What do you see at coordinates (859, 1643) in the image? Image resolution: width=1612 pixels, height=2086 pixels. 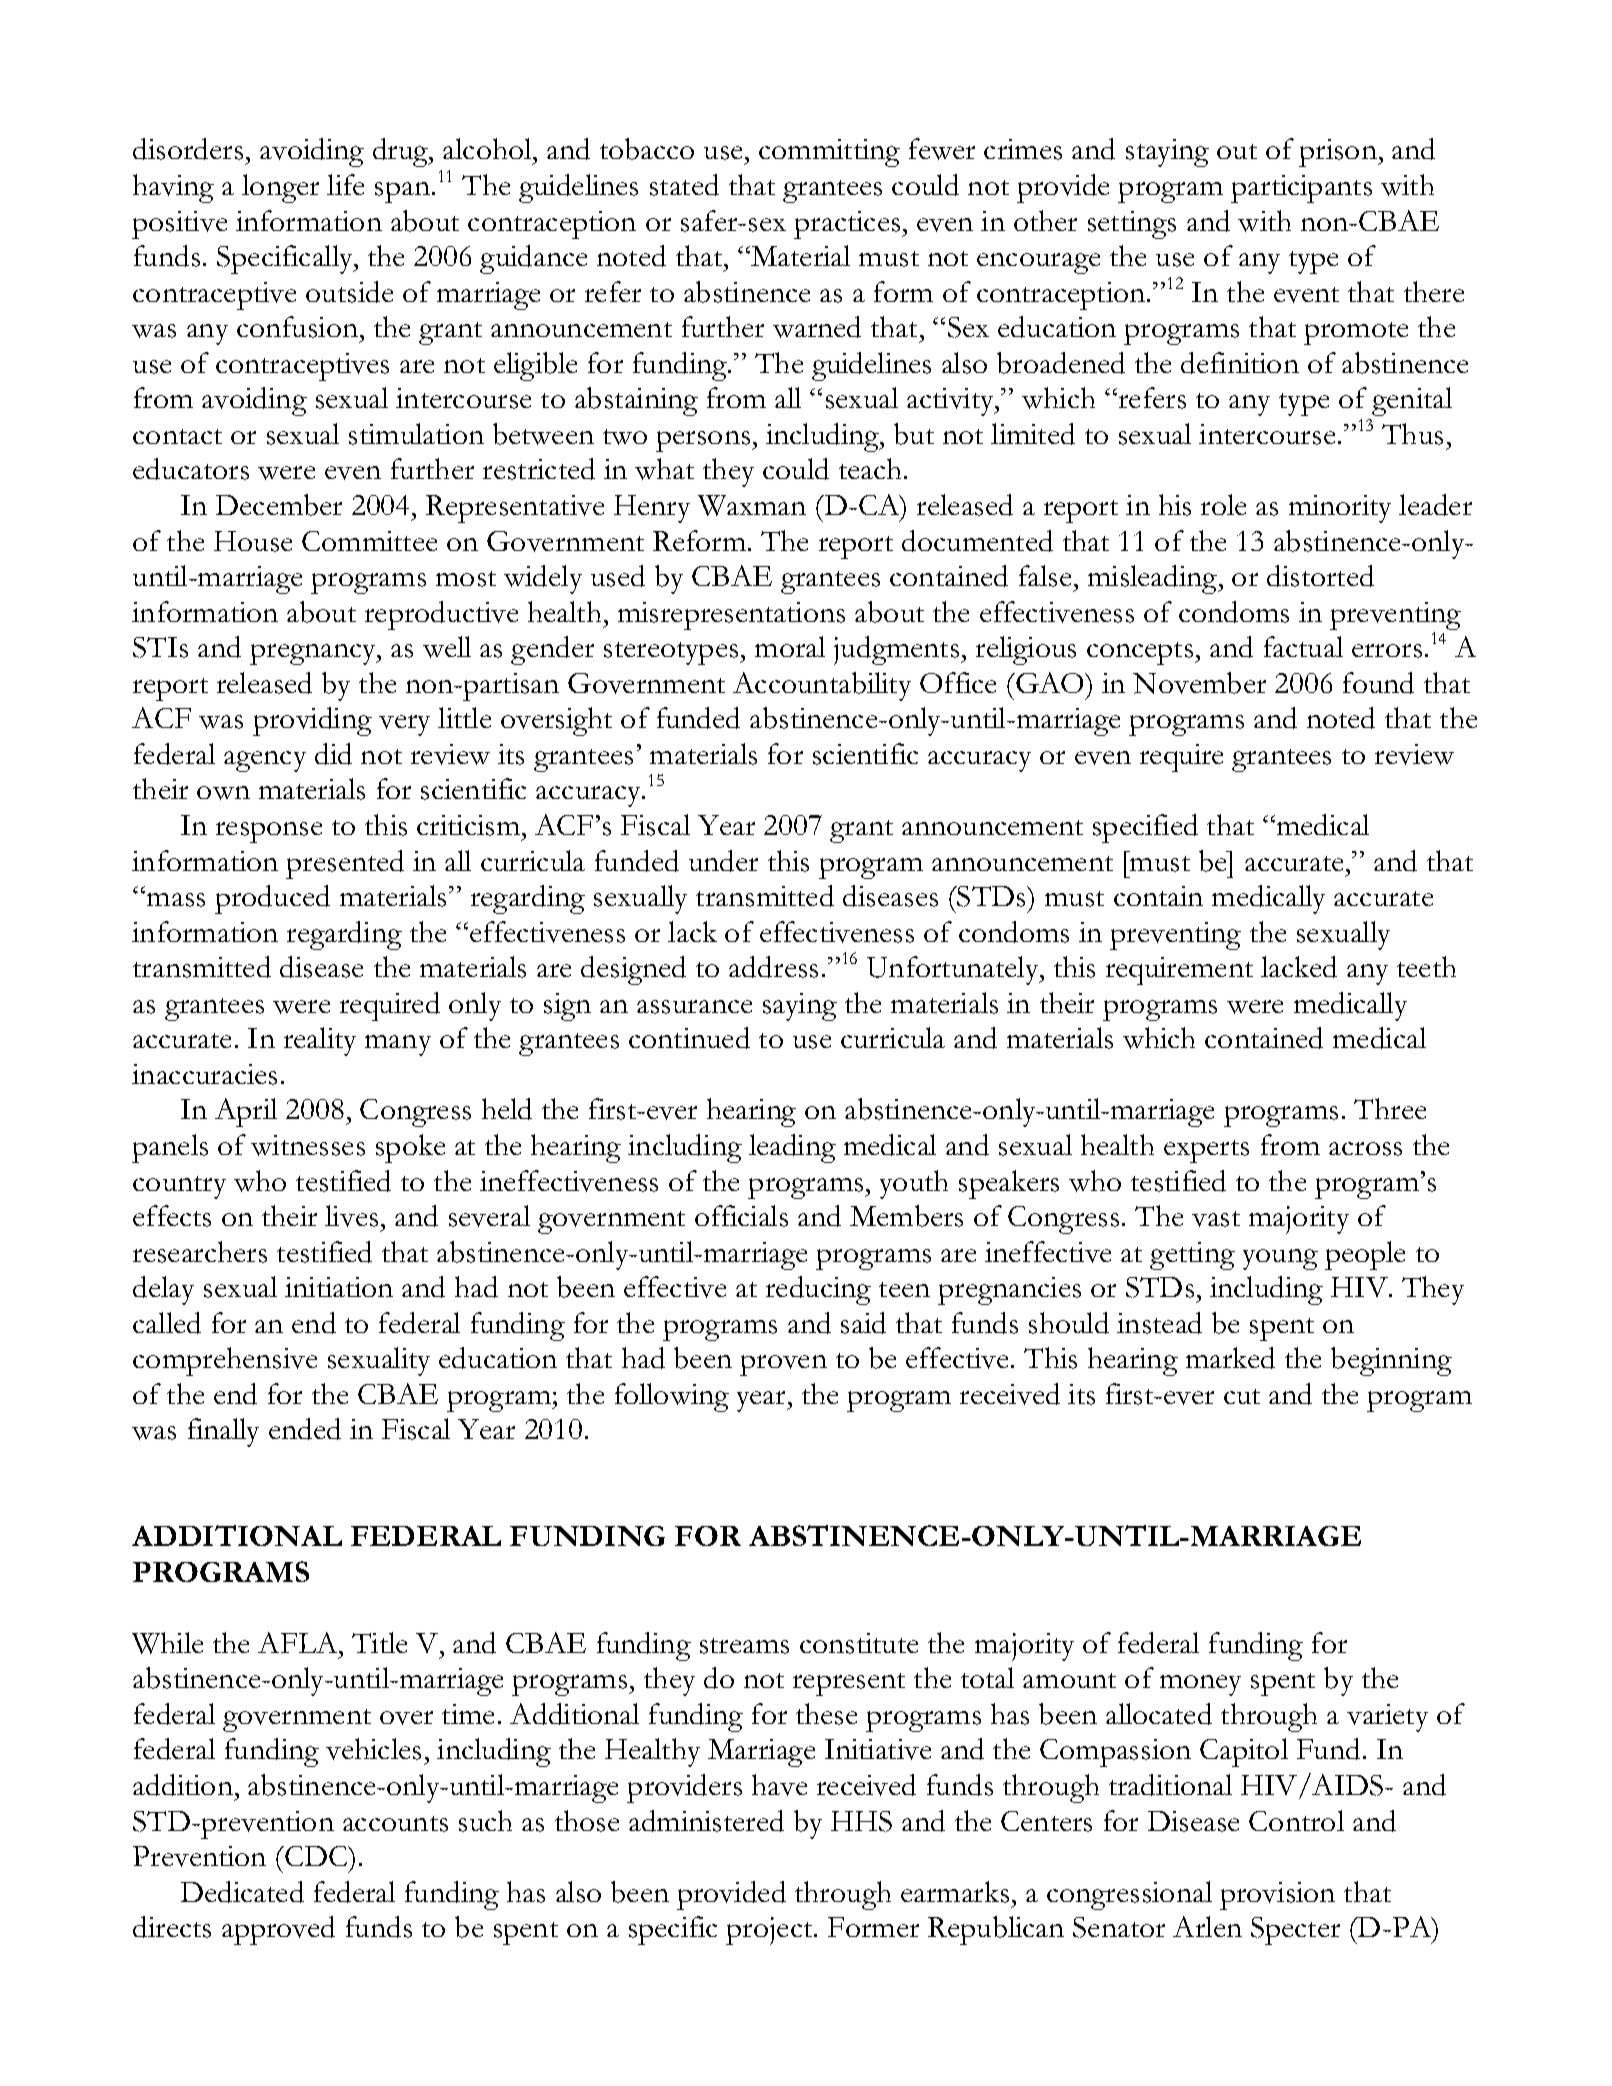 I see `constitute` at bounding box center [859, 1643].
